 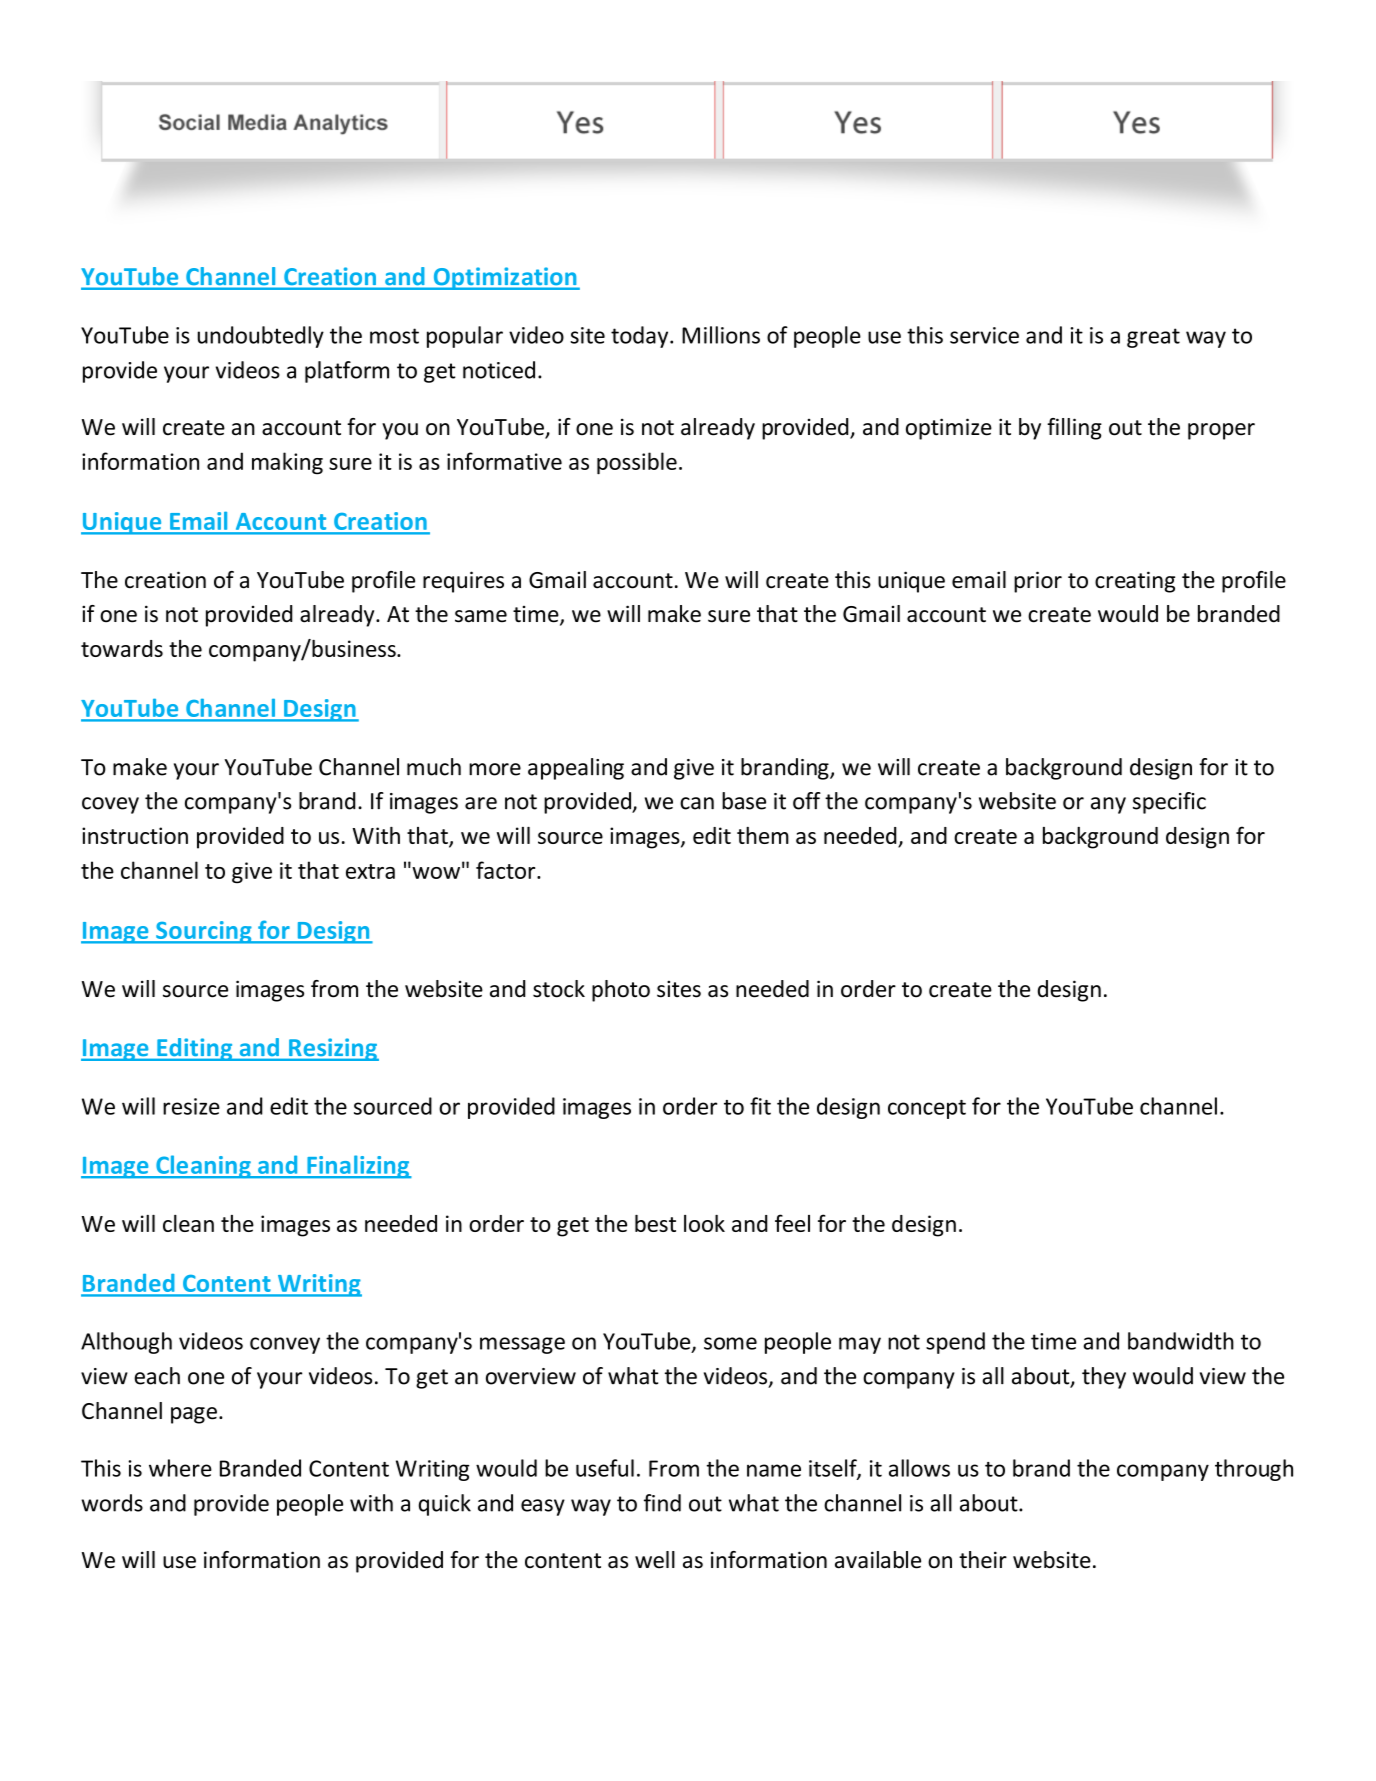 I want to click on towards, so click(x=122, y=648).
